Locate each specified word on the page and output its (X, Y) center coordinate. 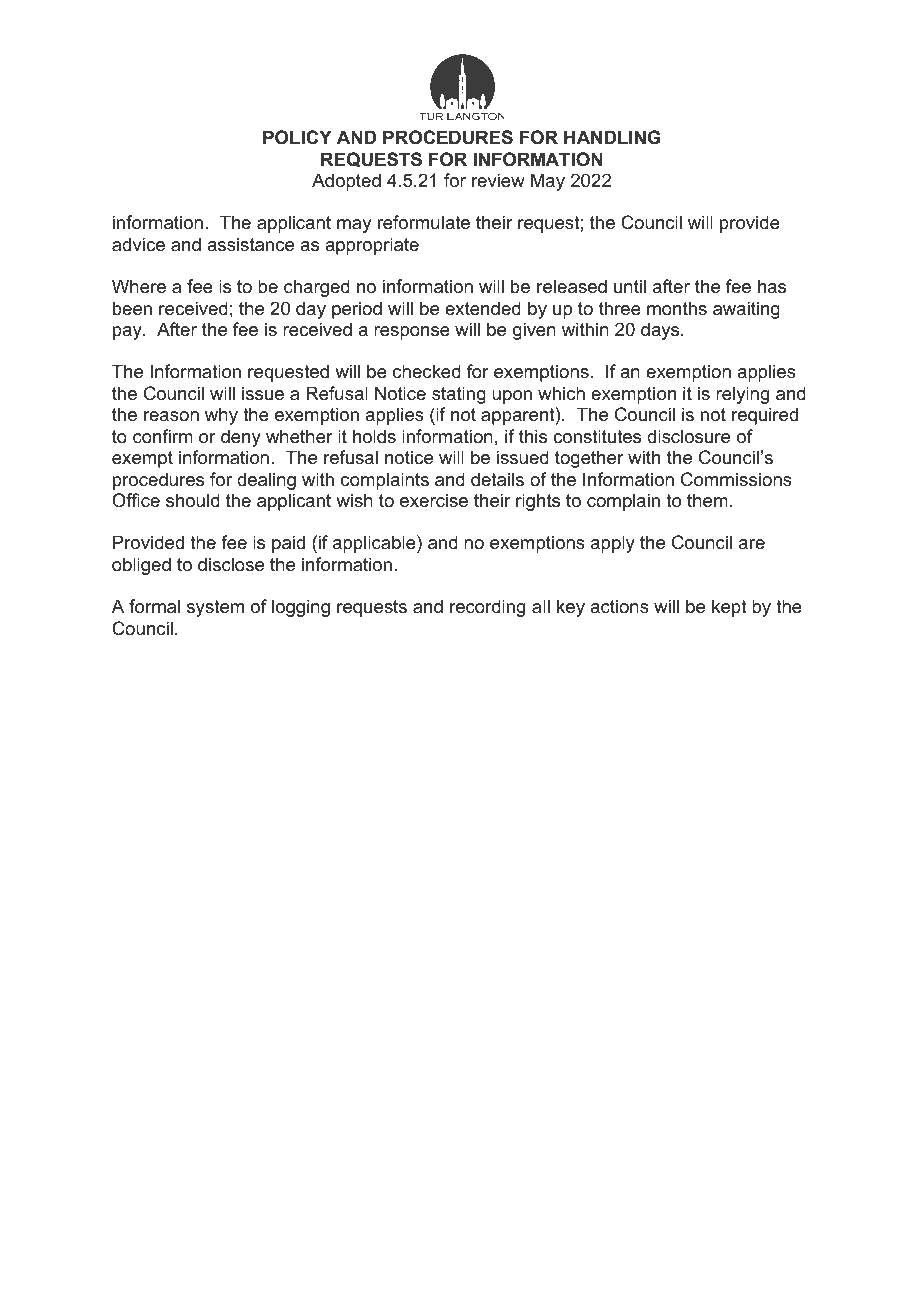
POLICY (297, 137)
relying (742, 395)
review (498, 180)
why (221, 416)
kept (729, 608)
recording (487, 608)
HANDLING (612, 137)
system (215, 608)
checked (427, 371)
